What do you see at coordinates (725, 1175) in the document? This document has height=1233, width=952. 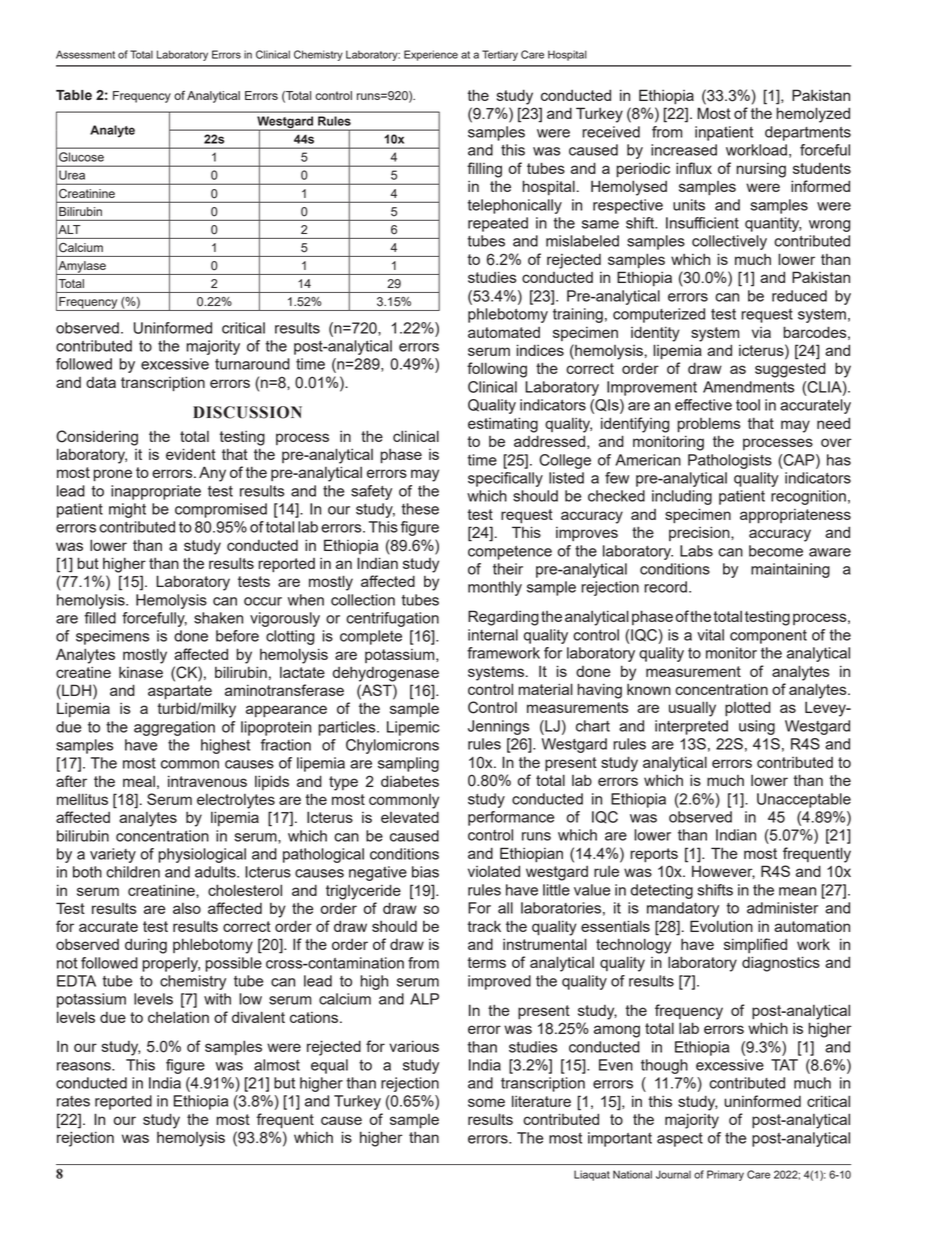 I see `Primary` at bounding box center [725, 1175].
